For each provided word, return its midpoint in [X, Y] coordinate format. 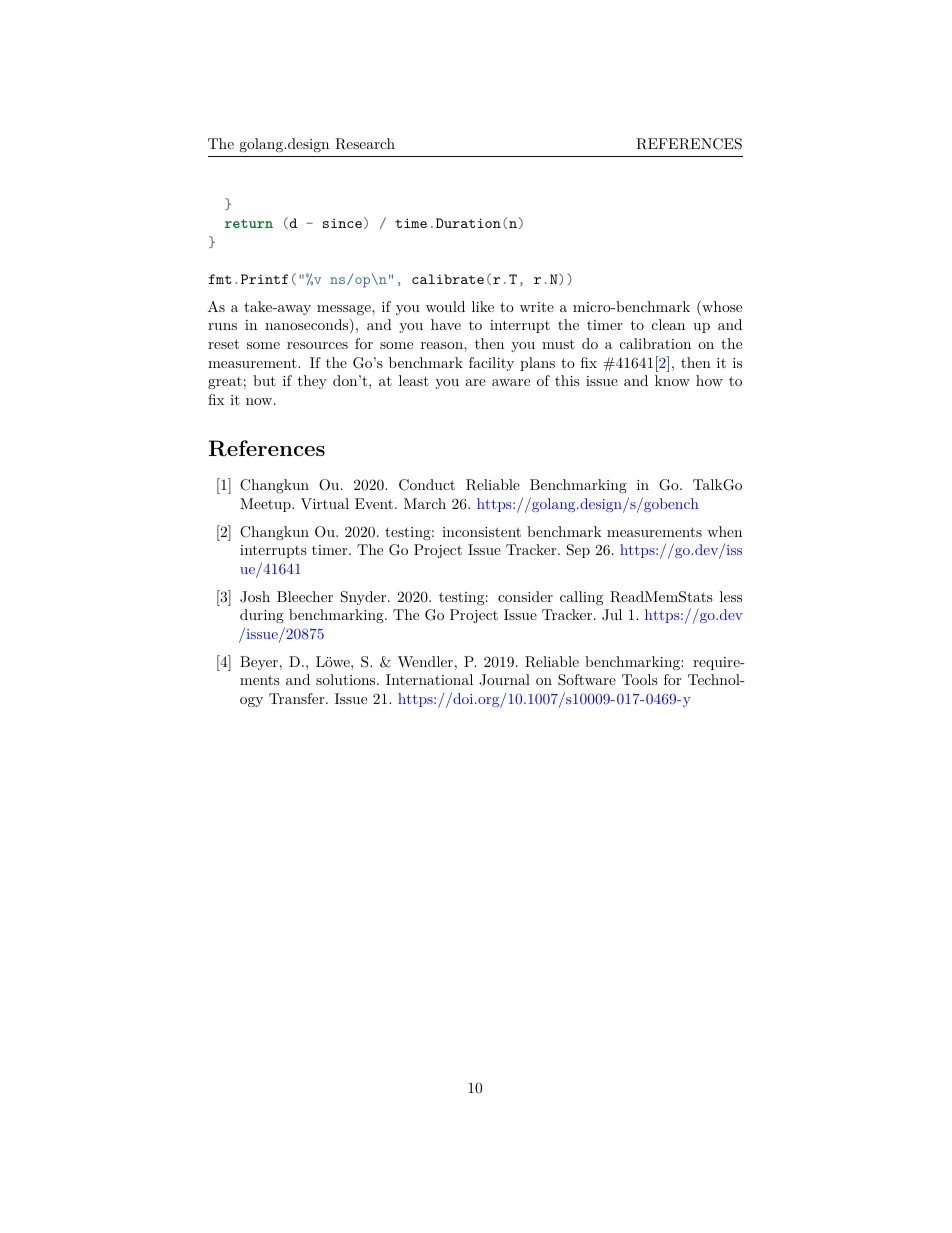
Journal [504, 680]
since [342, 223]
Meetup [266, 505]
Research [365, 144]
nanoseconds [308, 326]
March [425, 503]
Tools [640, 679]
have [446, 324]
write [537, 307]
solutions [347, 679]
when [724, 531]
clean [668, 324]
